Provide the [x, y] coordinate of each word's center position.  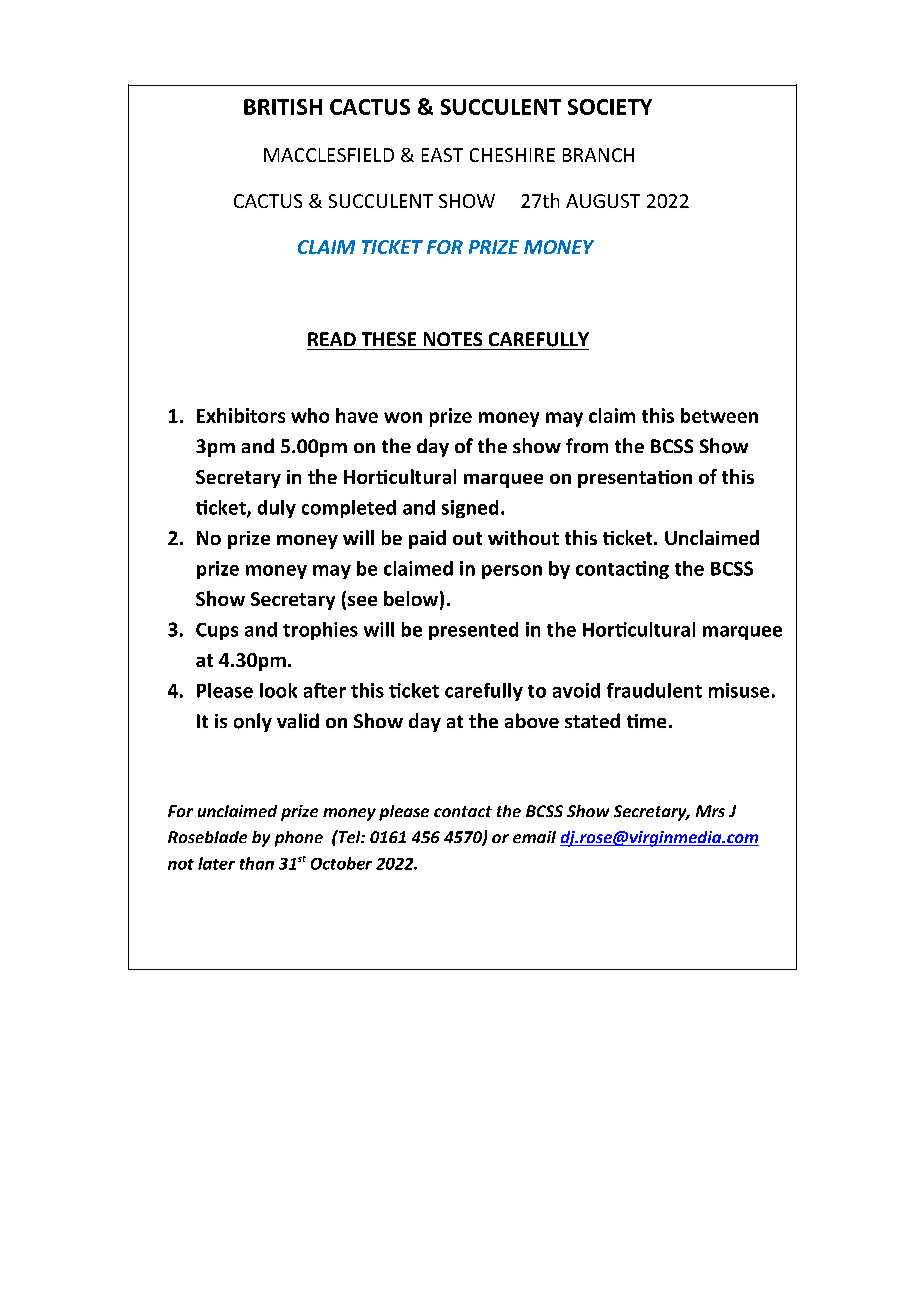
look [278, 690]
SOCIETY [610, 107]
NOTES [453, 339]
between [719, 415]
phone [299, 839]
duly [277, 509]
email [534, 837]
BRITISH [283, 107]
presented [473, 631]
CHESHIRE [512, 155]
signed [470, 509]
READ [332, 339]
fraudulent [654, 690]
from [587, 445]
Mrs [710, 811]
